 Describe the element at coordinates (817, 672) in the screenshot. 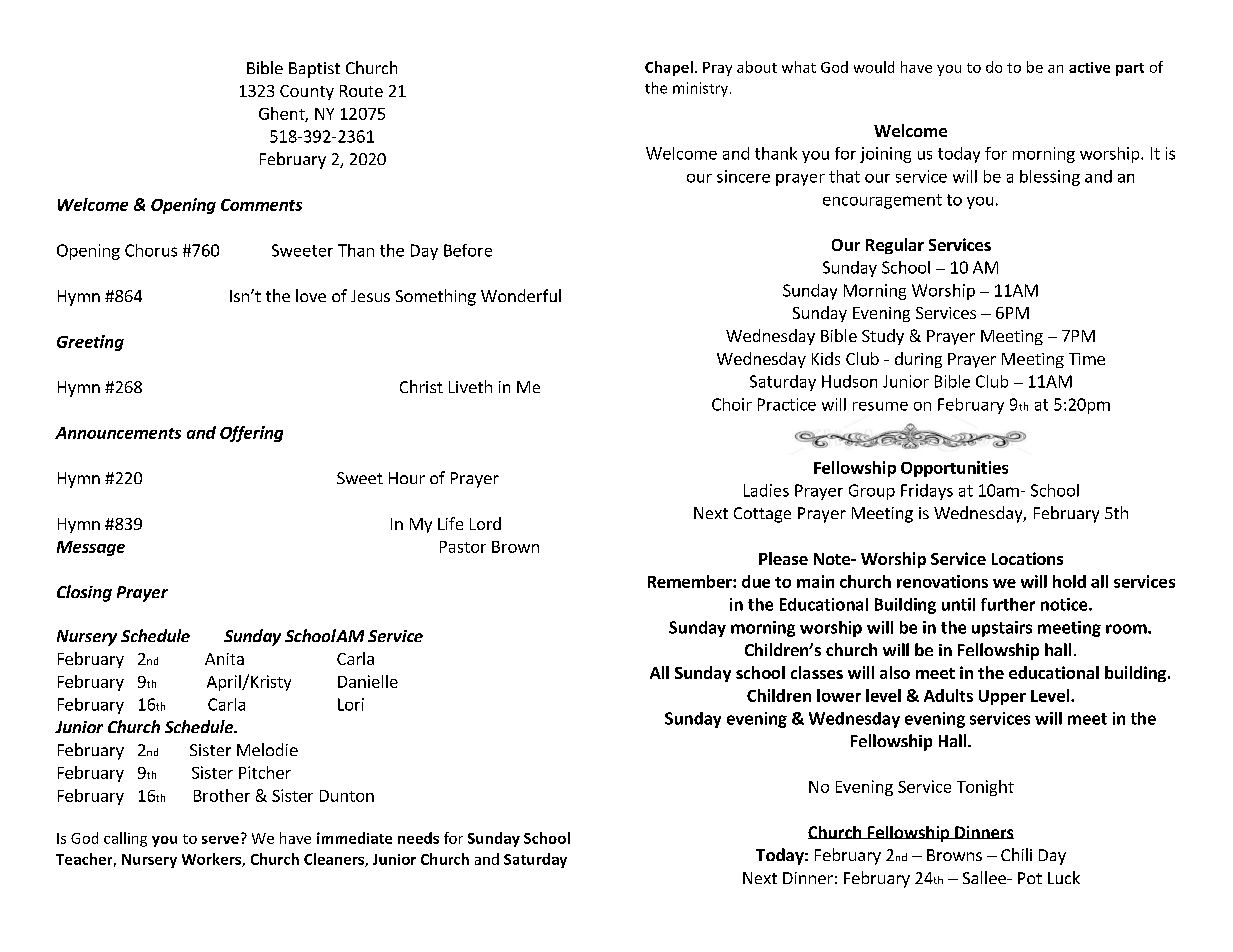

I see `classes` at that location.
